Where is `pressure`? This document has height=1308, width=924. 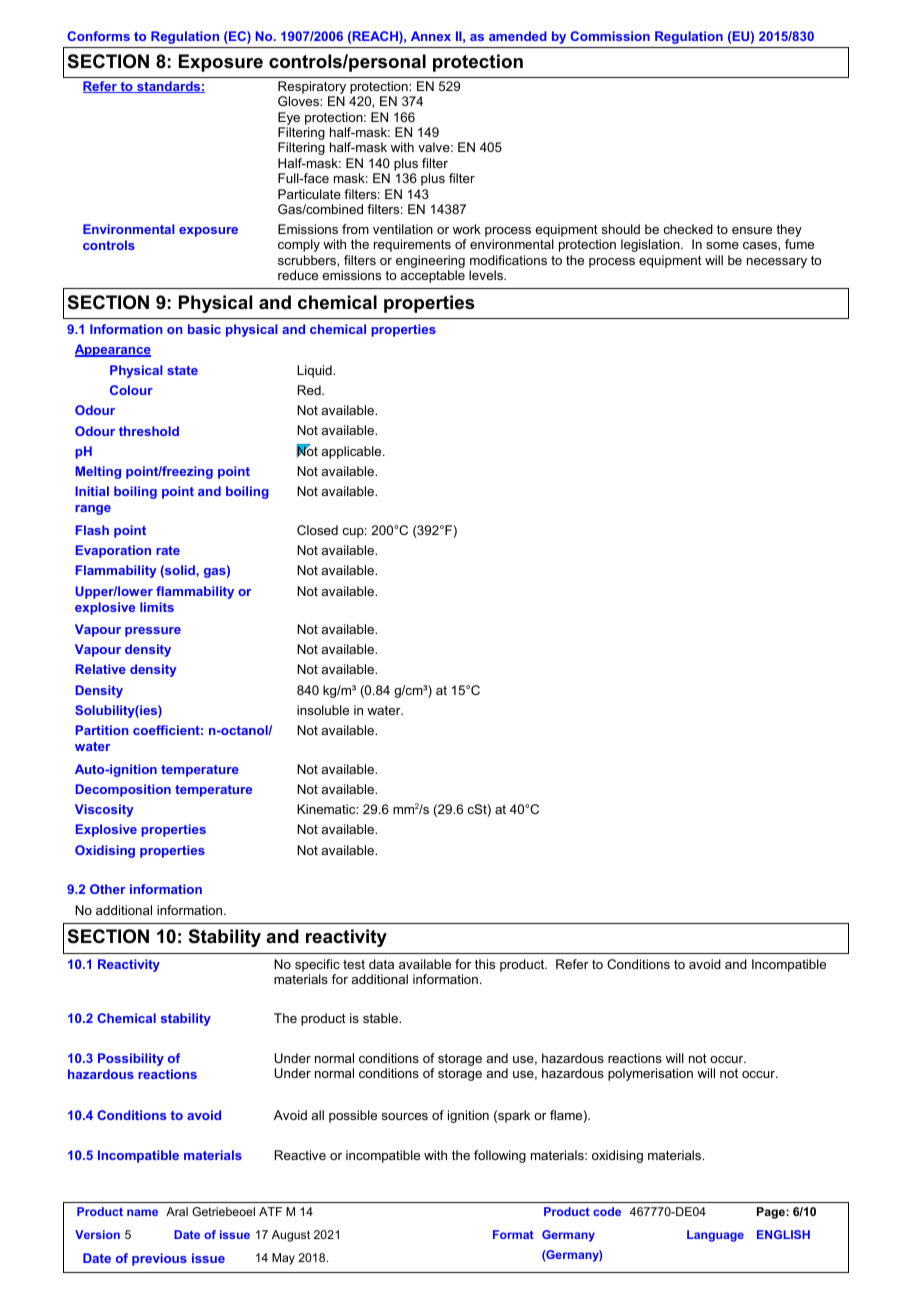
pressure is located at coordinates (153, 632).
